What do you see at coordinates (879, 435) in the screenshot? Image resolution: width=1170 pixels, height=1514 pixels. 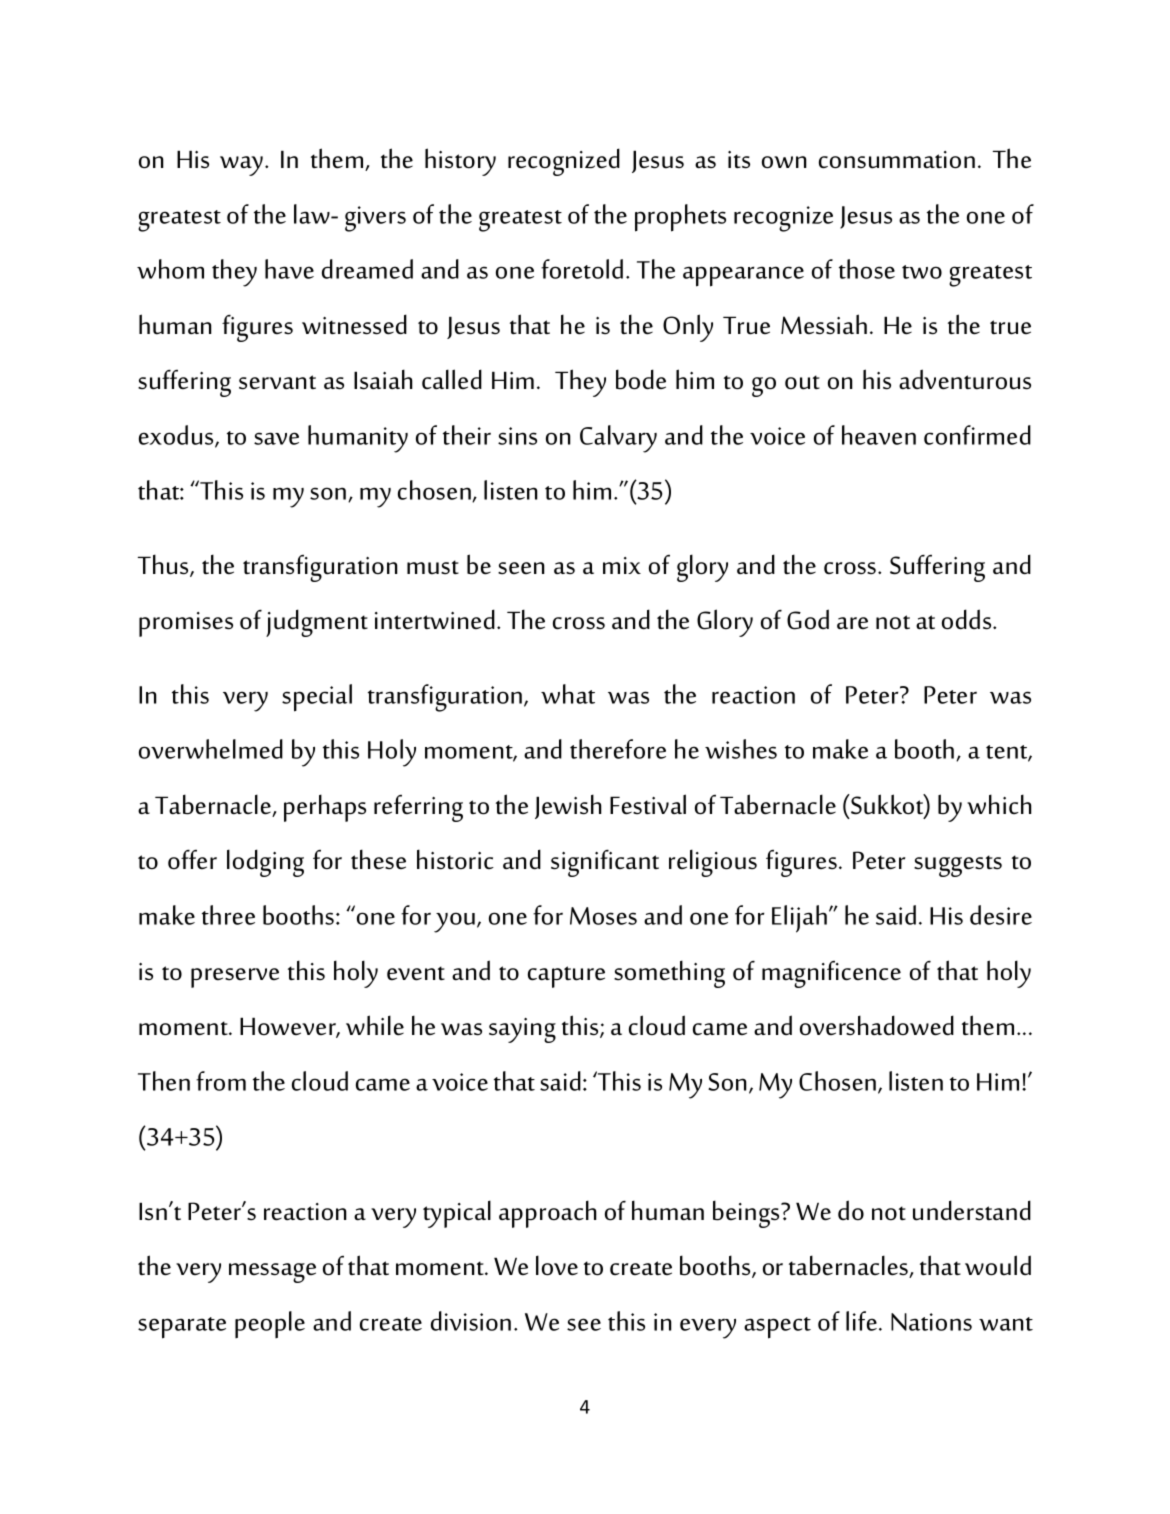 I see `heaven` at bounding box center [879, 435].
